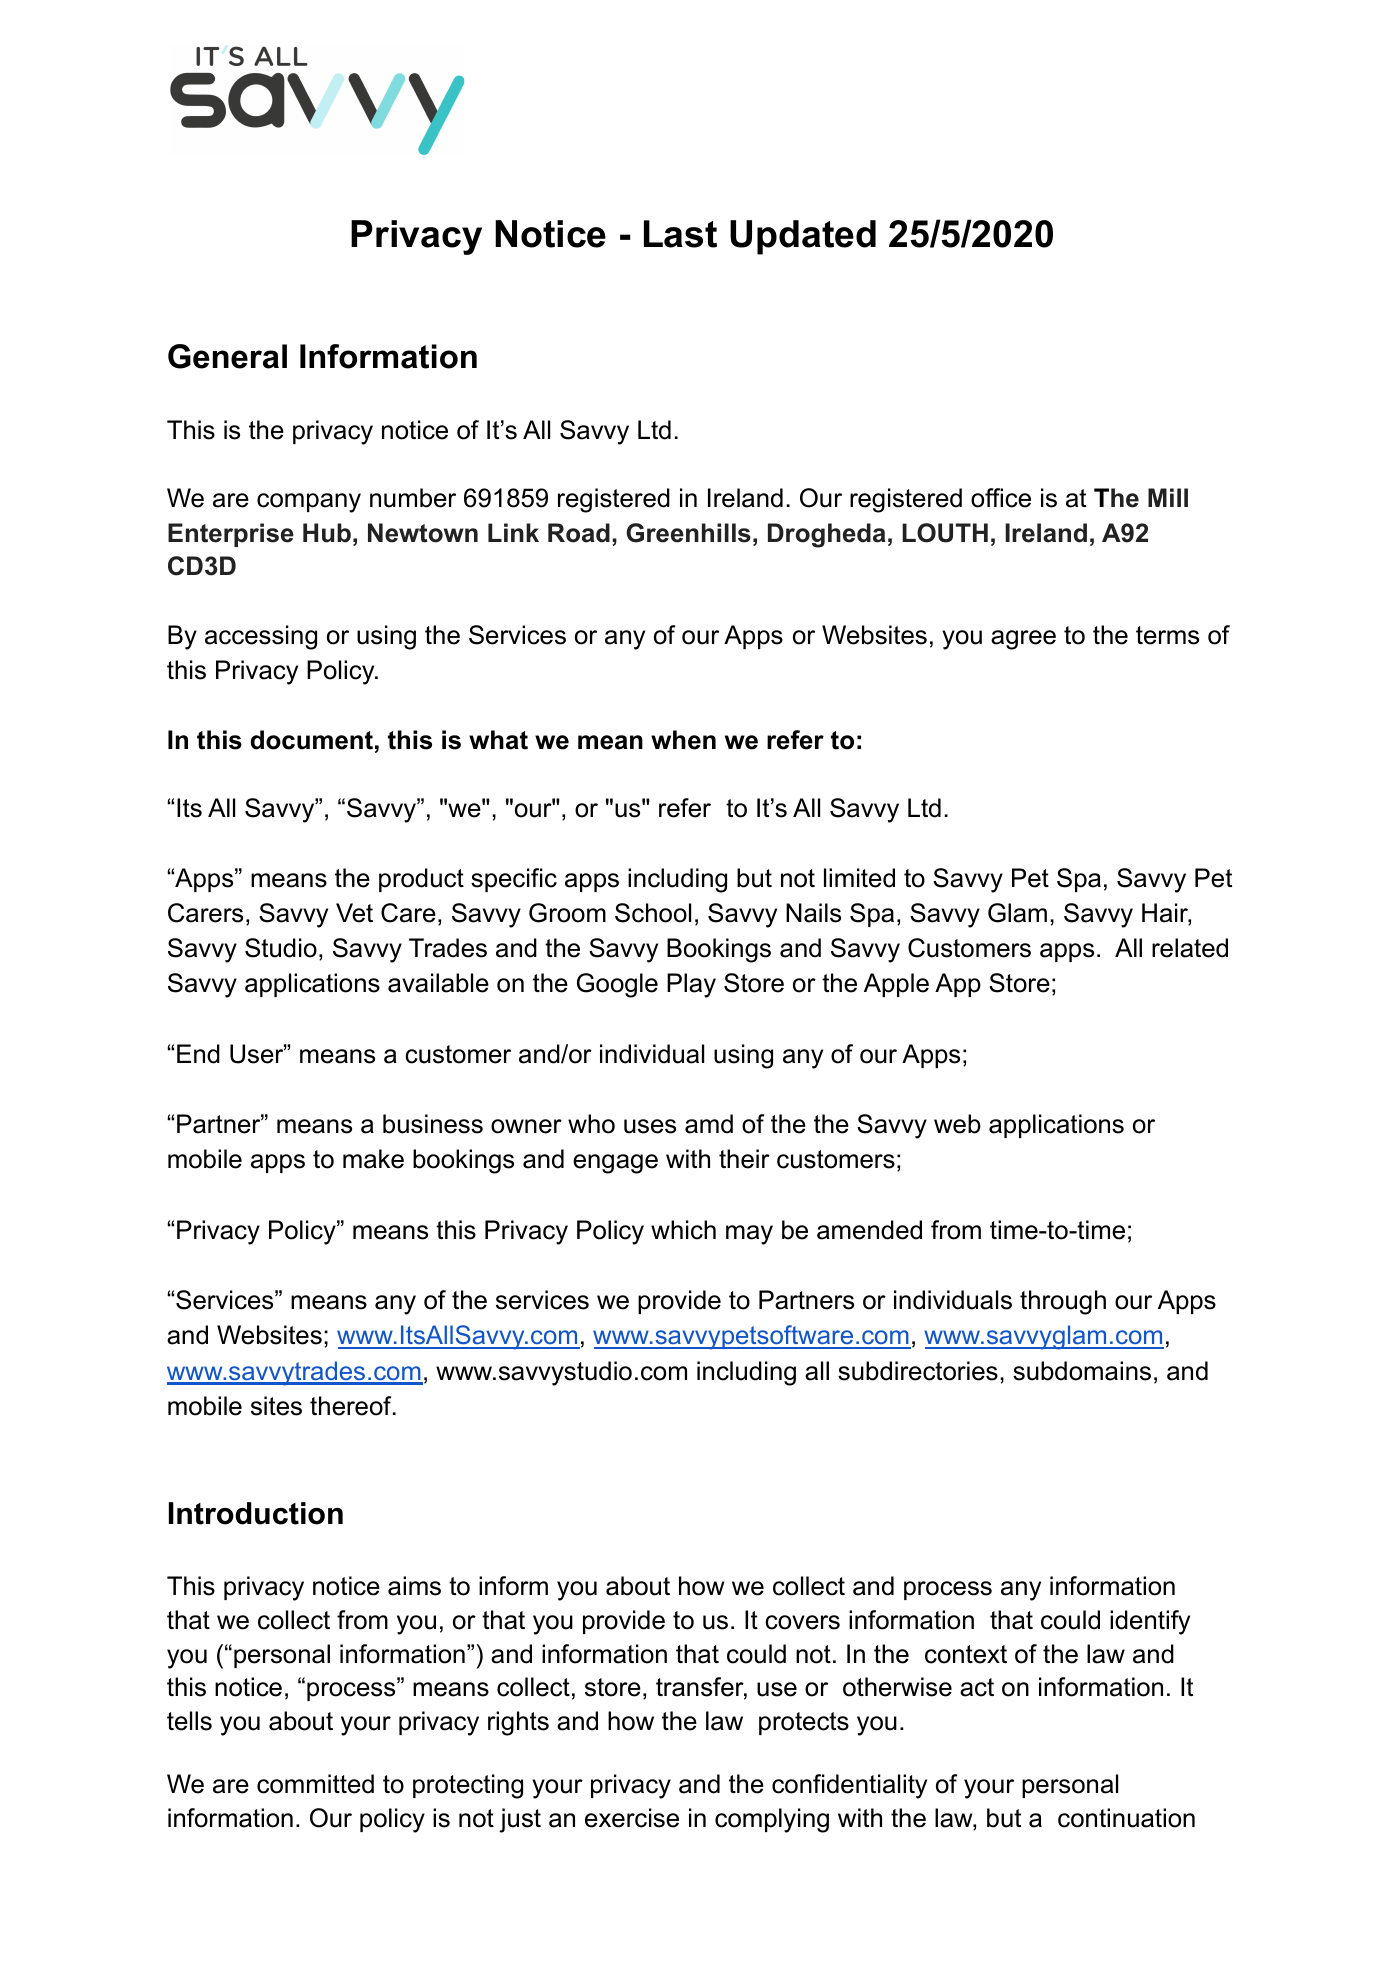  Describe the element at coordinates (1190, 948) in the screenshot. I see `related` at that location.
